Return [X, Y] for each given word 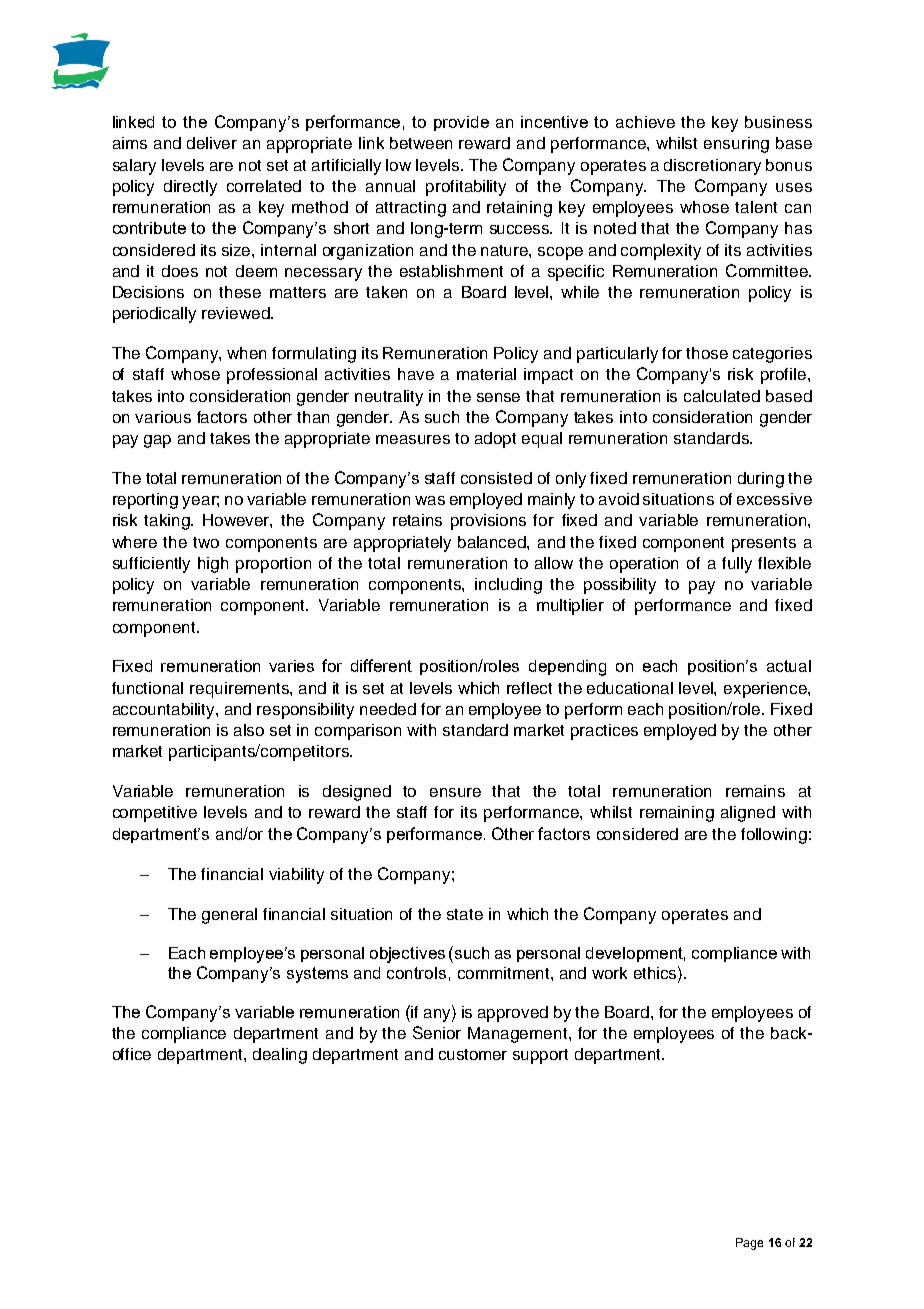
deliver [212, 143]
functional [147, 688]
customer [473, 1054]
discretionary [712, 167]
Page [749, 1244]
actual [789, 666]
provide [461, 123]
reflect [529, 688]
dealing [280, 1056]
